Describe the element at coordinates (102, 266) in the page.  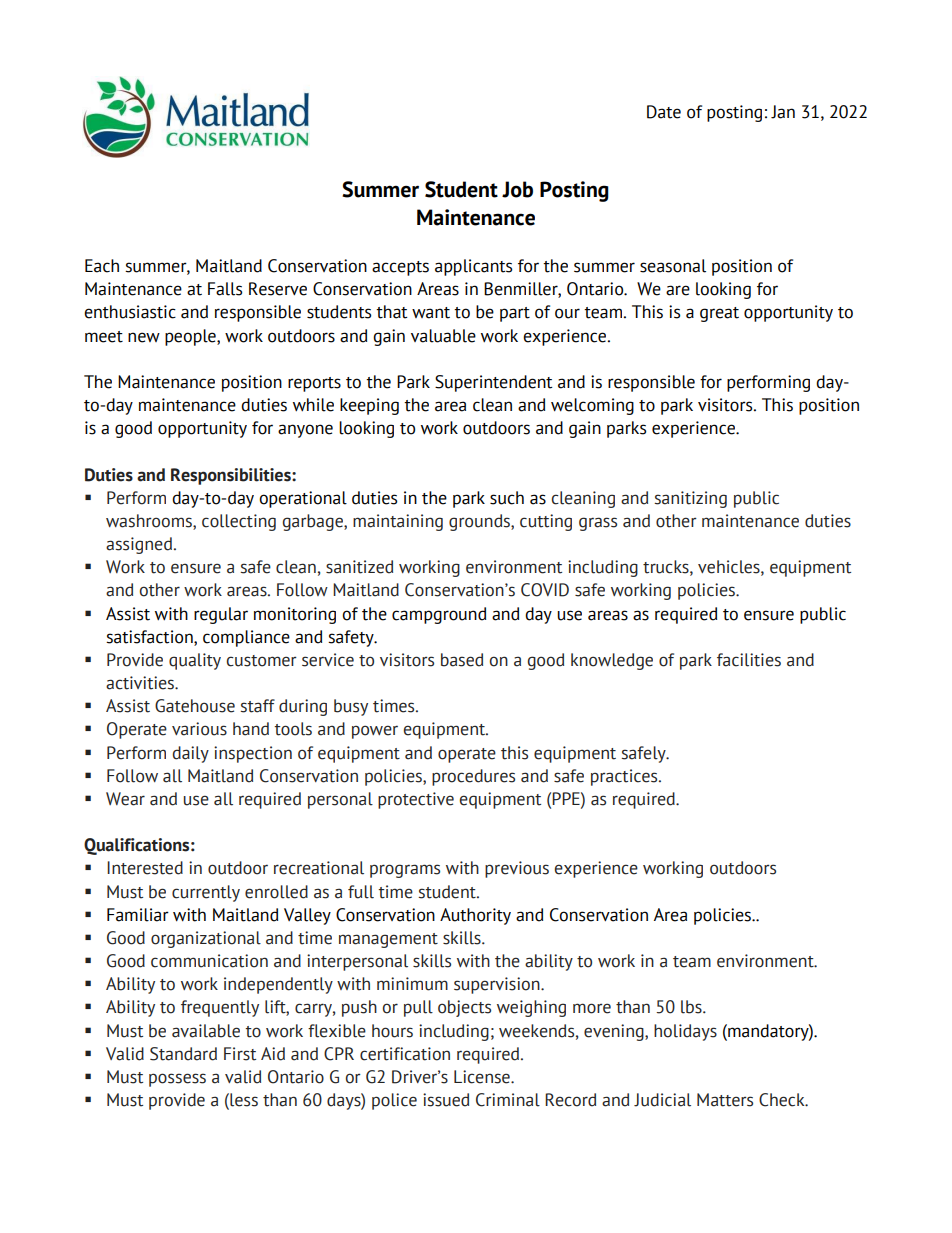
I see `Each` at that location.
